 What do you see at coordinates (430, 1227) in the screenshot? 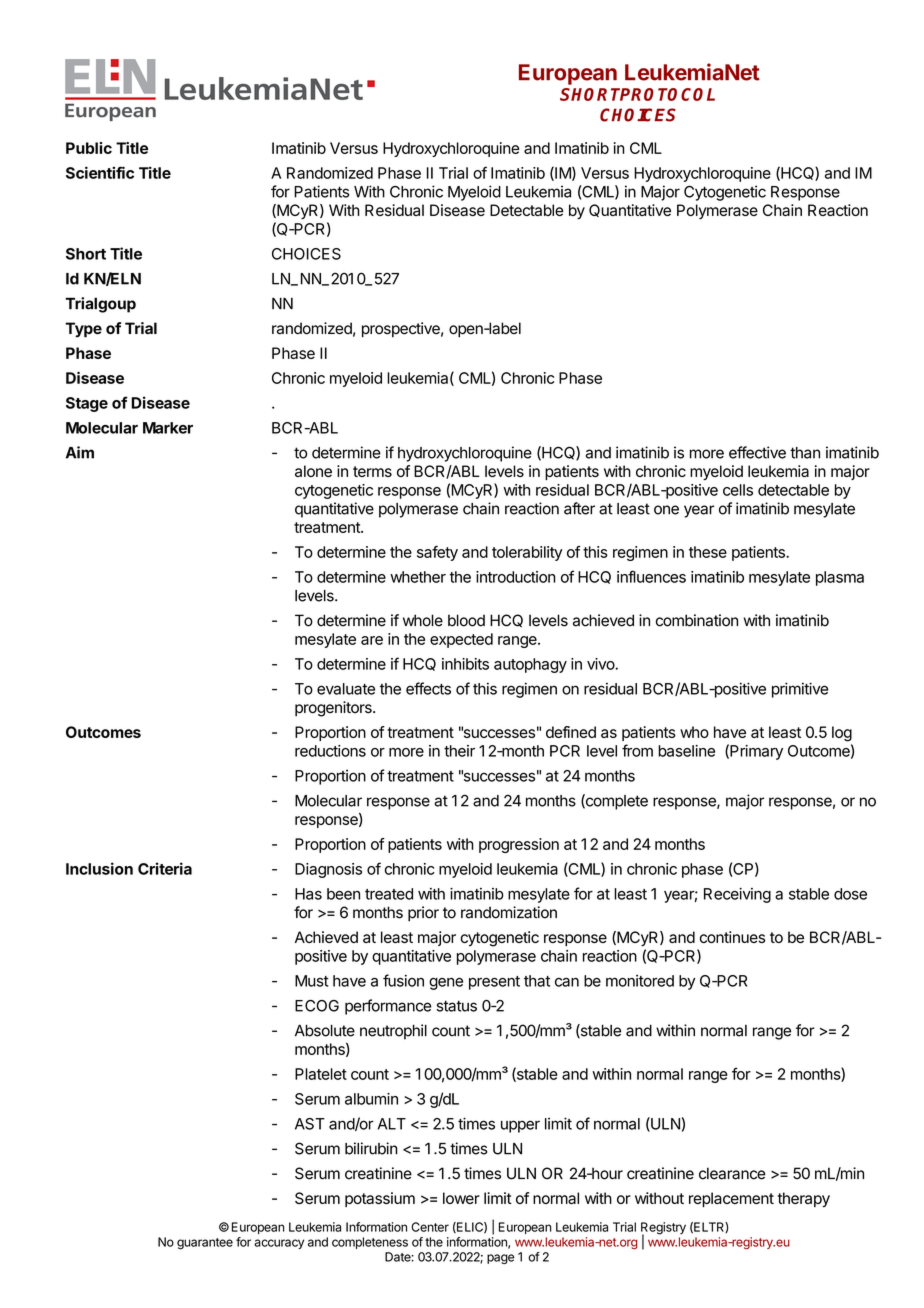
I see `Center` at bounding box center [430, 1227].
